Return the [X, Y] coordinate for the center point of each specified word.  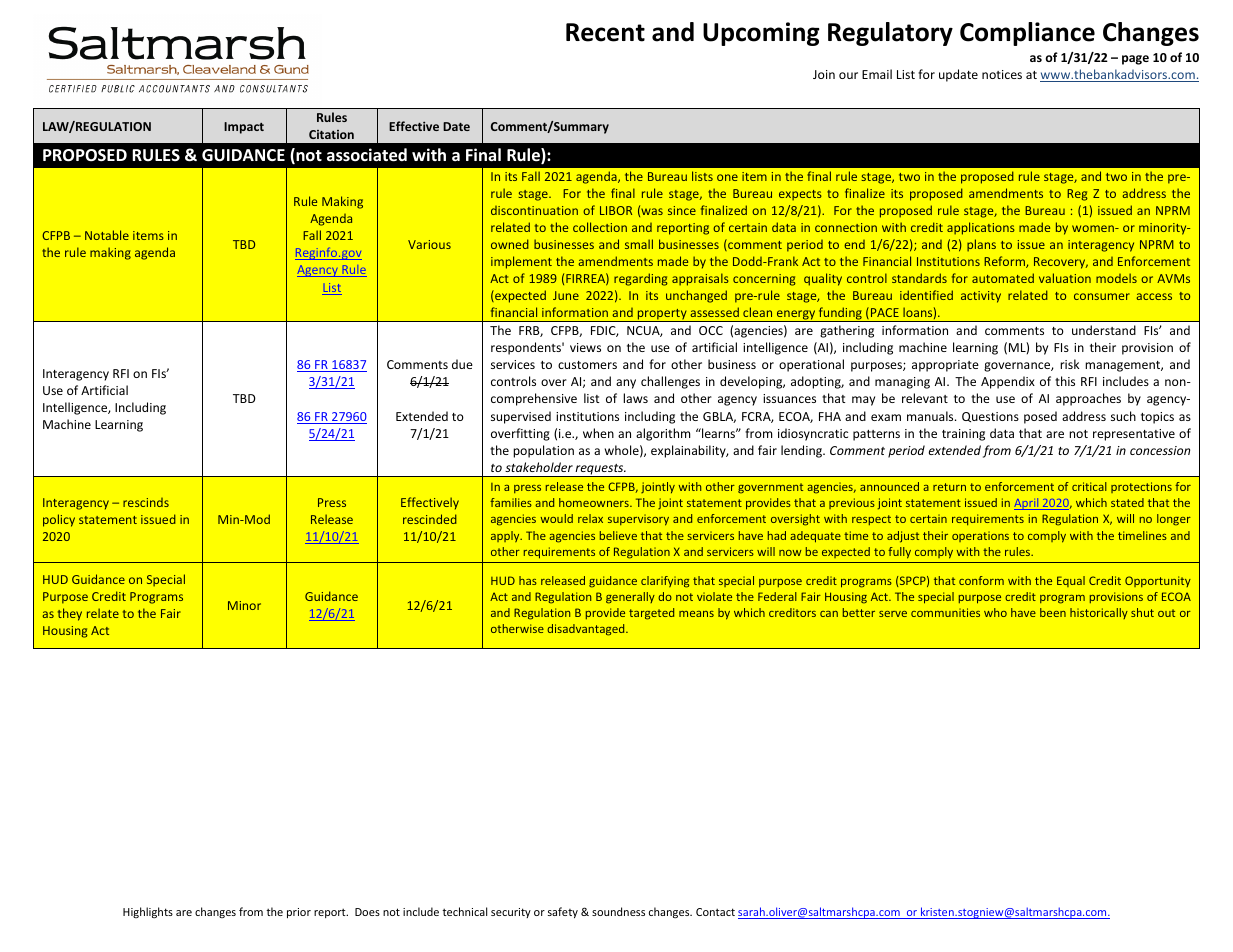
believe [618, 535]
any [626, 384]
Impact [244, 128]
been [1053, 612]
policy [59, 520]
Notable [107, 235]
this [1065, 381]
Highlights [148, 912]
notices [1002, 74]
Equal [1071, 581]
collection [600, 227]
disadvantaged [587, 630]
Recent [605, 32]
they [70, 614]
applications [981, 228]
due [462, 364]
